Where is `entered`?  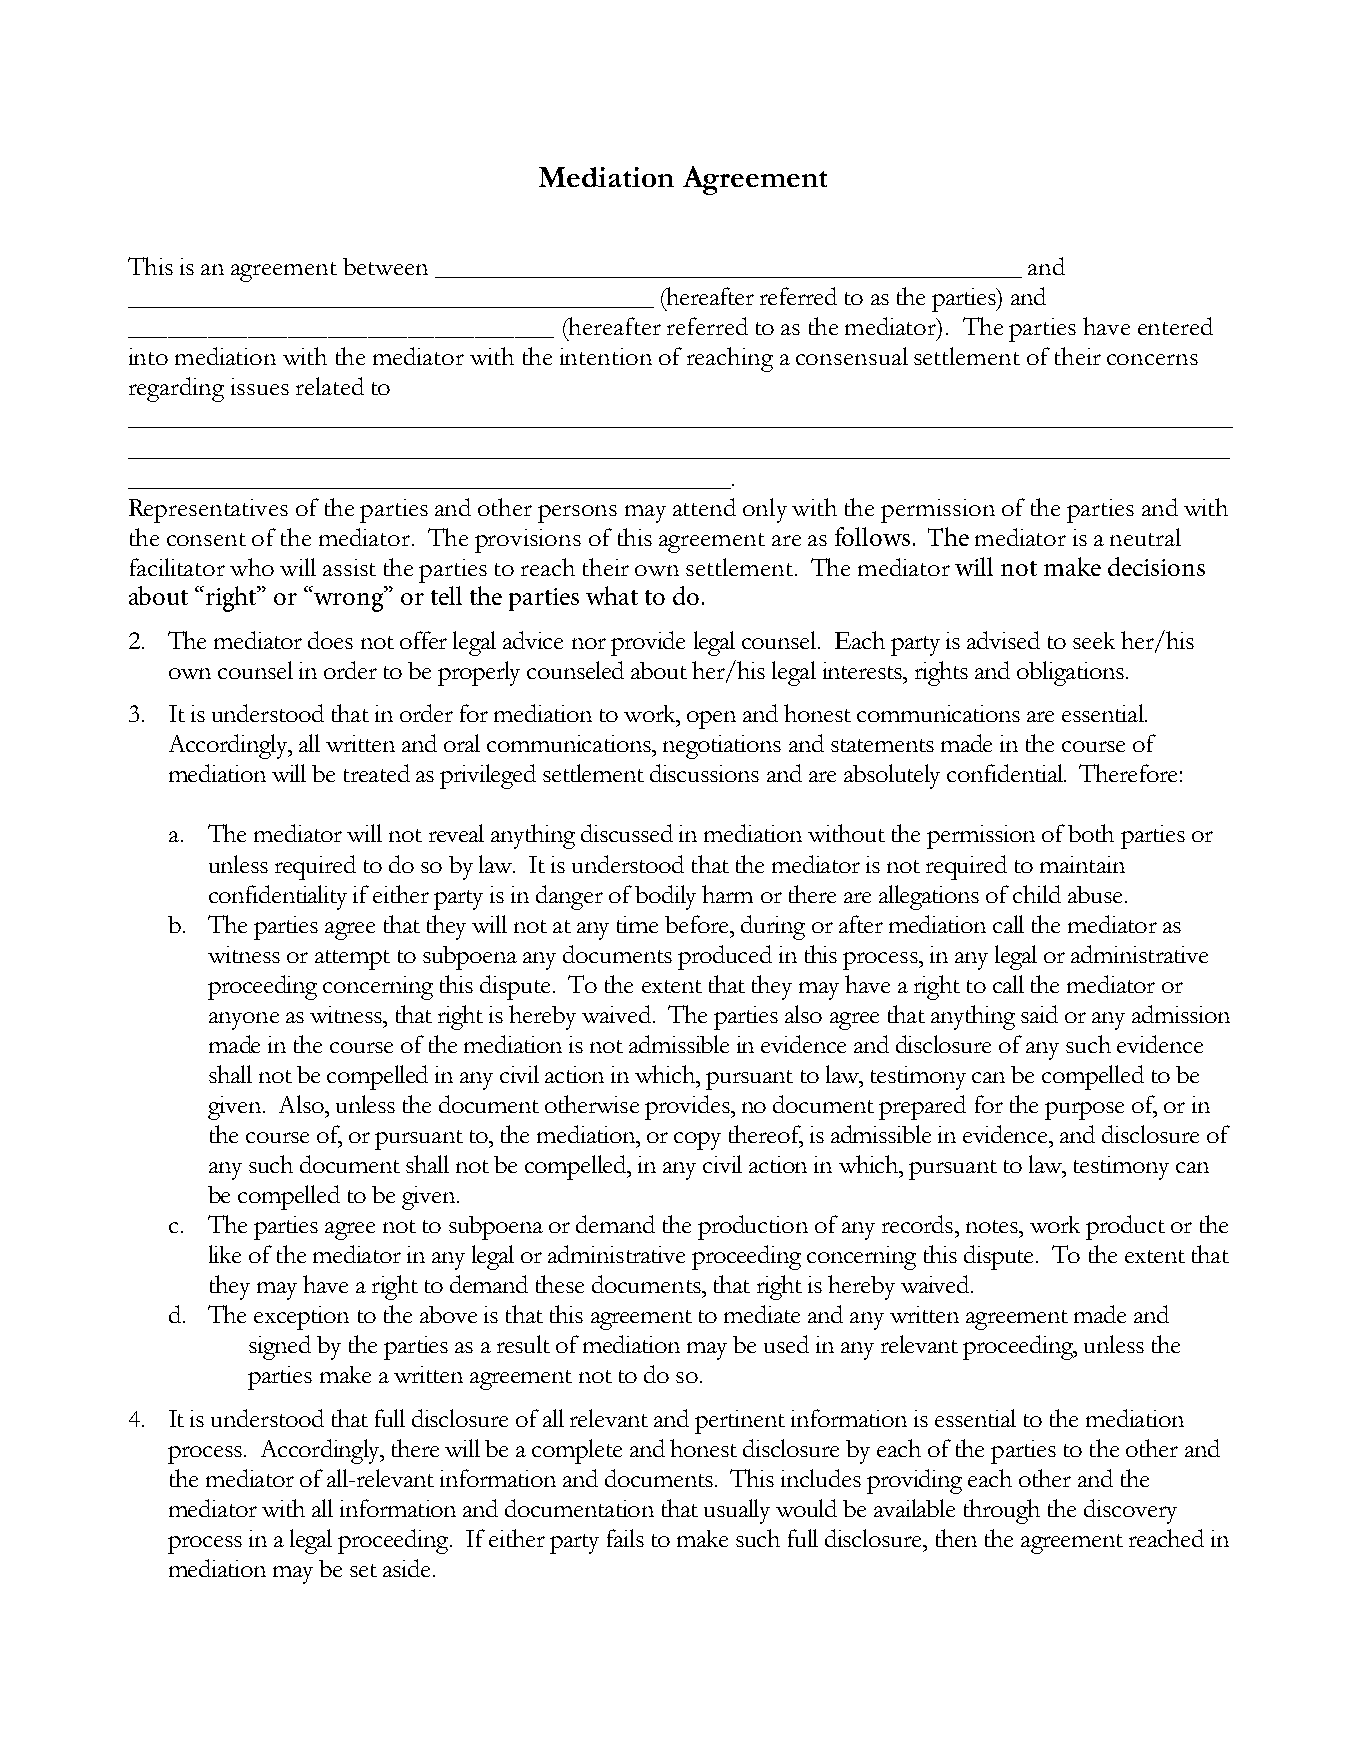 entered is located at coordinates (1175, 326).
